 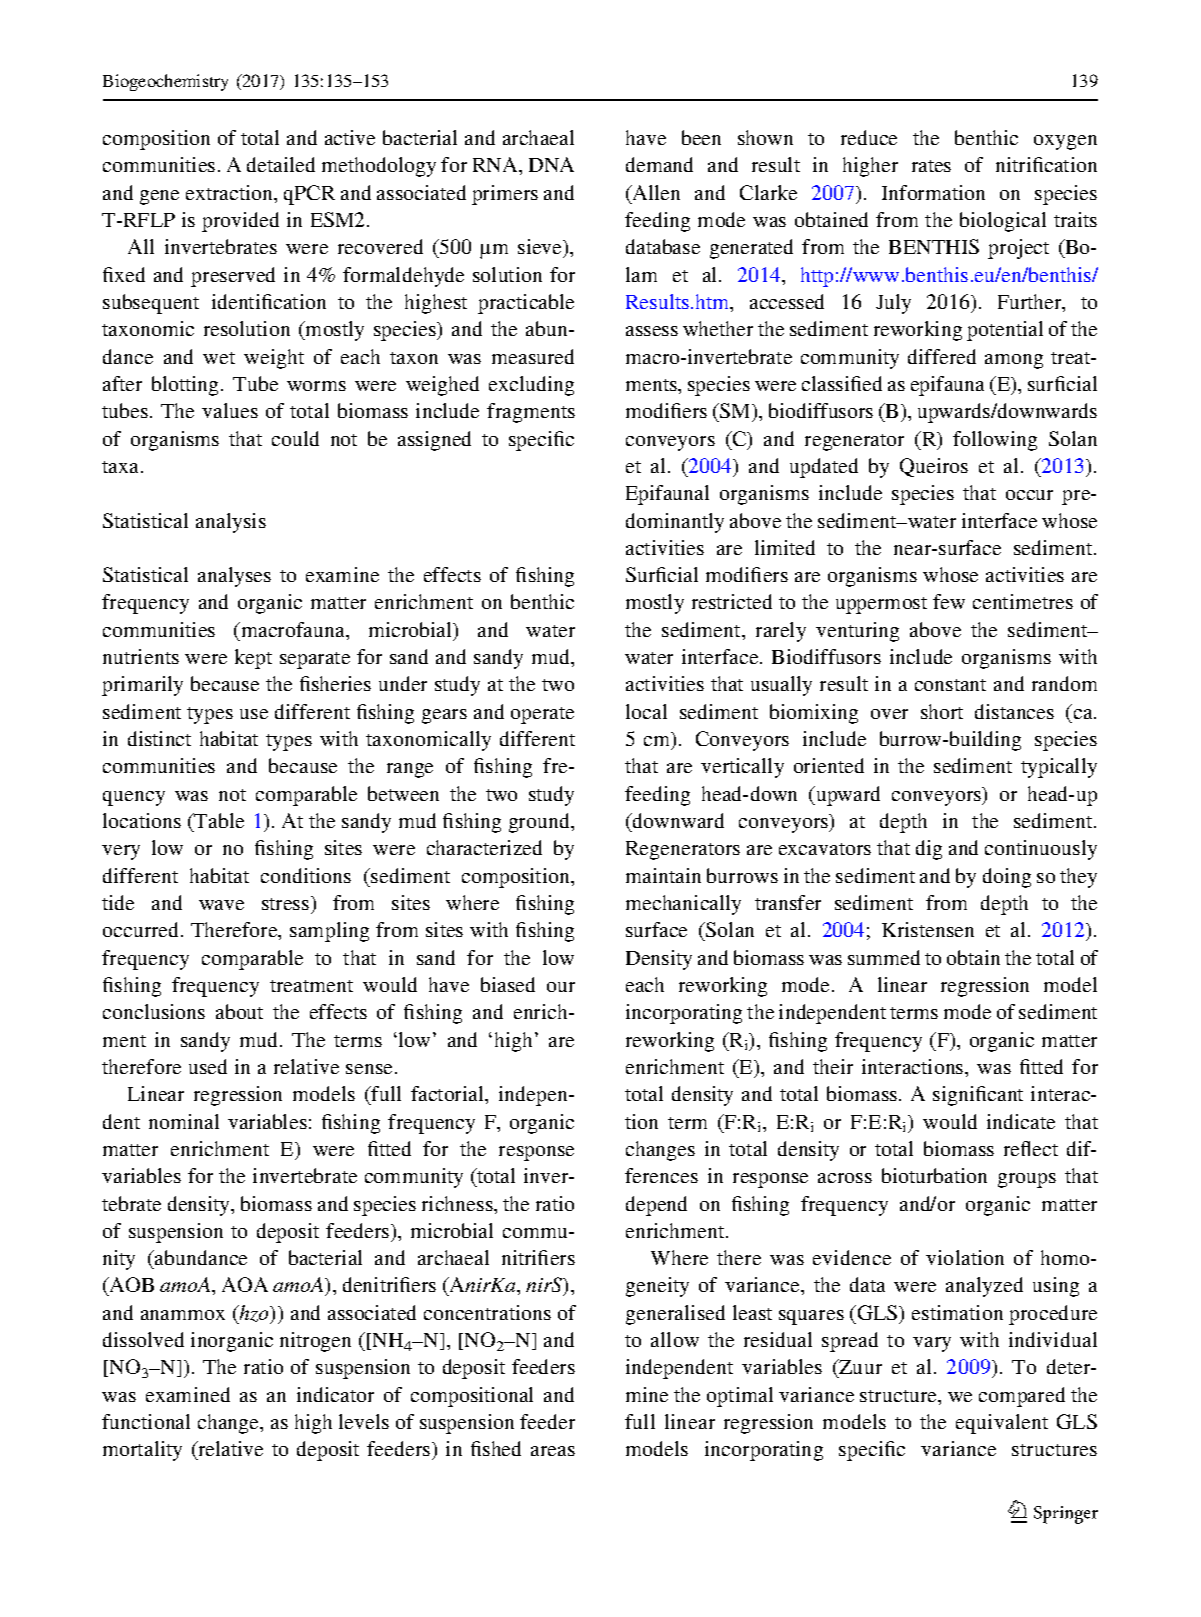 What do you see at coordinates (1003, 222) in the document?
I see `biological` at bounding box center [1003, 222].
